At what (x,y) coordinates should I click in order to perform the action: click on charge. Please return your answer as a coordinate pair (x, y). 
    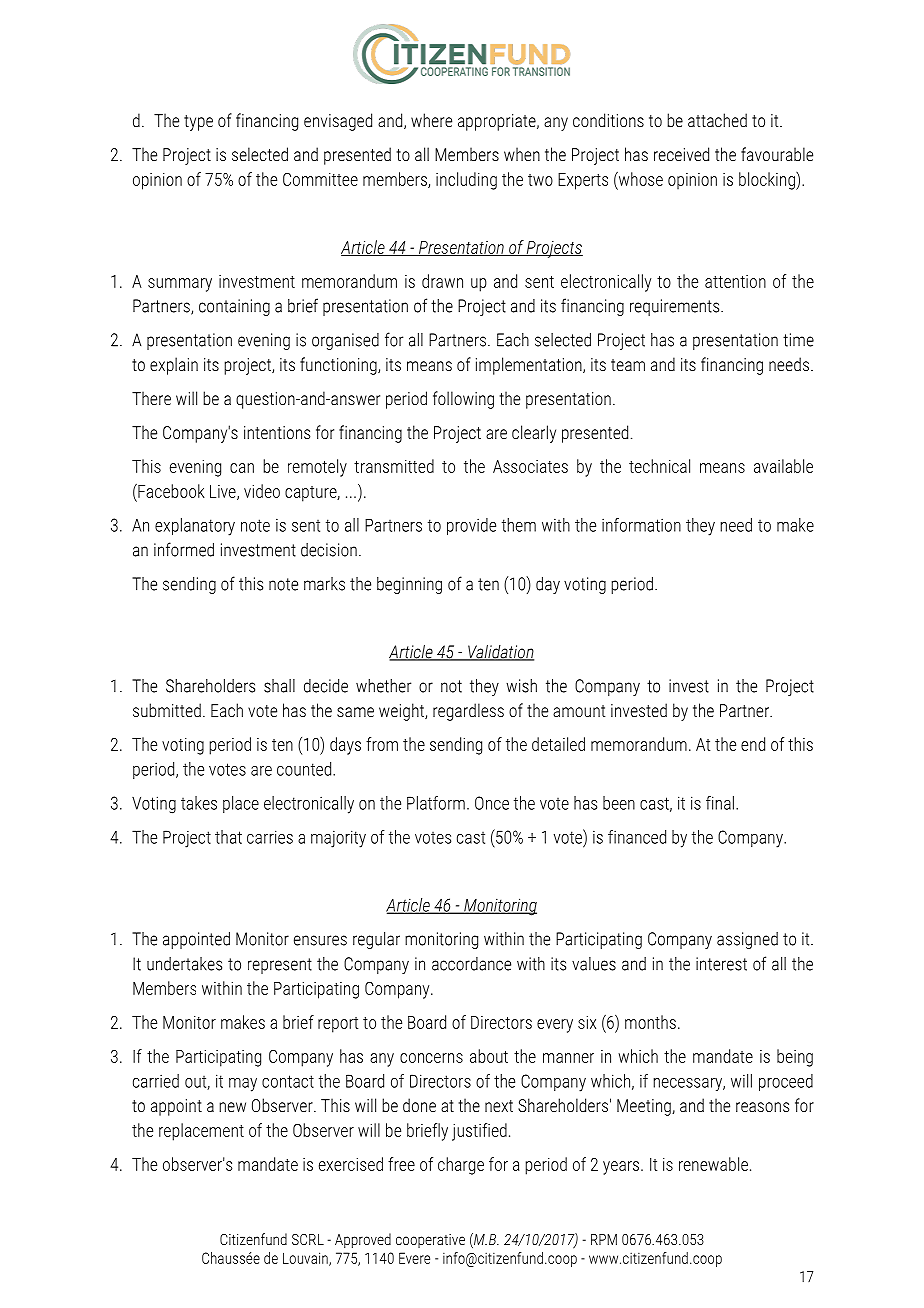
    Looking at the image, I should click on (461, 1166).
